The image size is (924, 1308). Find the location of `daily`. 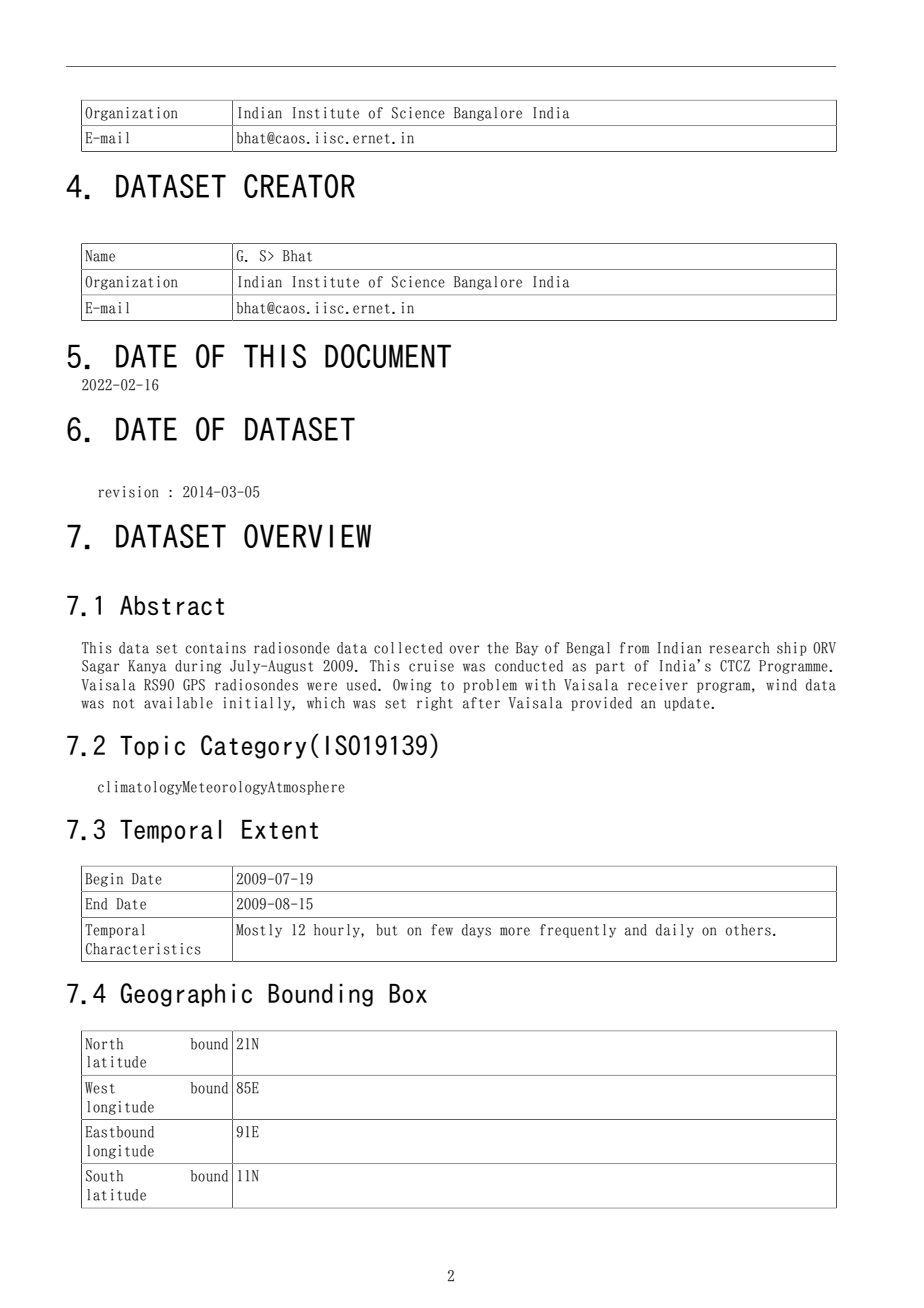

daily is located at coordinates (675, 931).
